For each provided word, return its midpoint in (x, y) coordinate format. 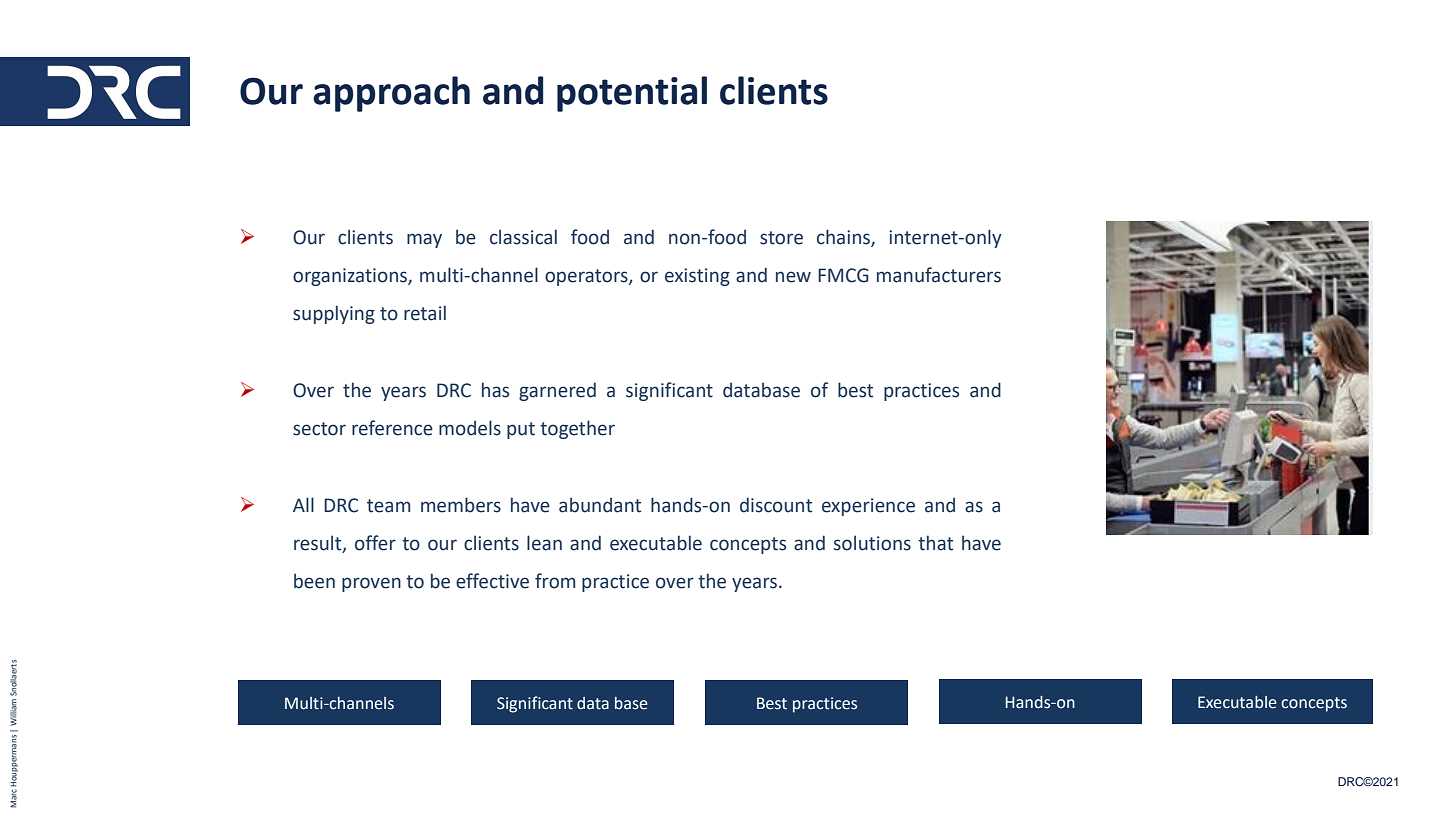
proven (371, 584)
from (555, 581)
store (781, 238)
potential (632, 94)
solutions (872, 543)
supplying (334, 314)
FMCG (843, 275)
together (577, 429)
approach (391, 94)
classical (523, 237)
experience (868, 507)
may (424, 240)
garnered (557, 391)
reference (392, 428)
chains (844, 238)
